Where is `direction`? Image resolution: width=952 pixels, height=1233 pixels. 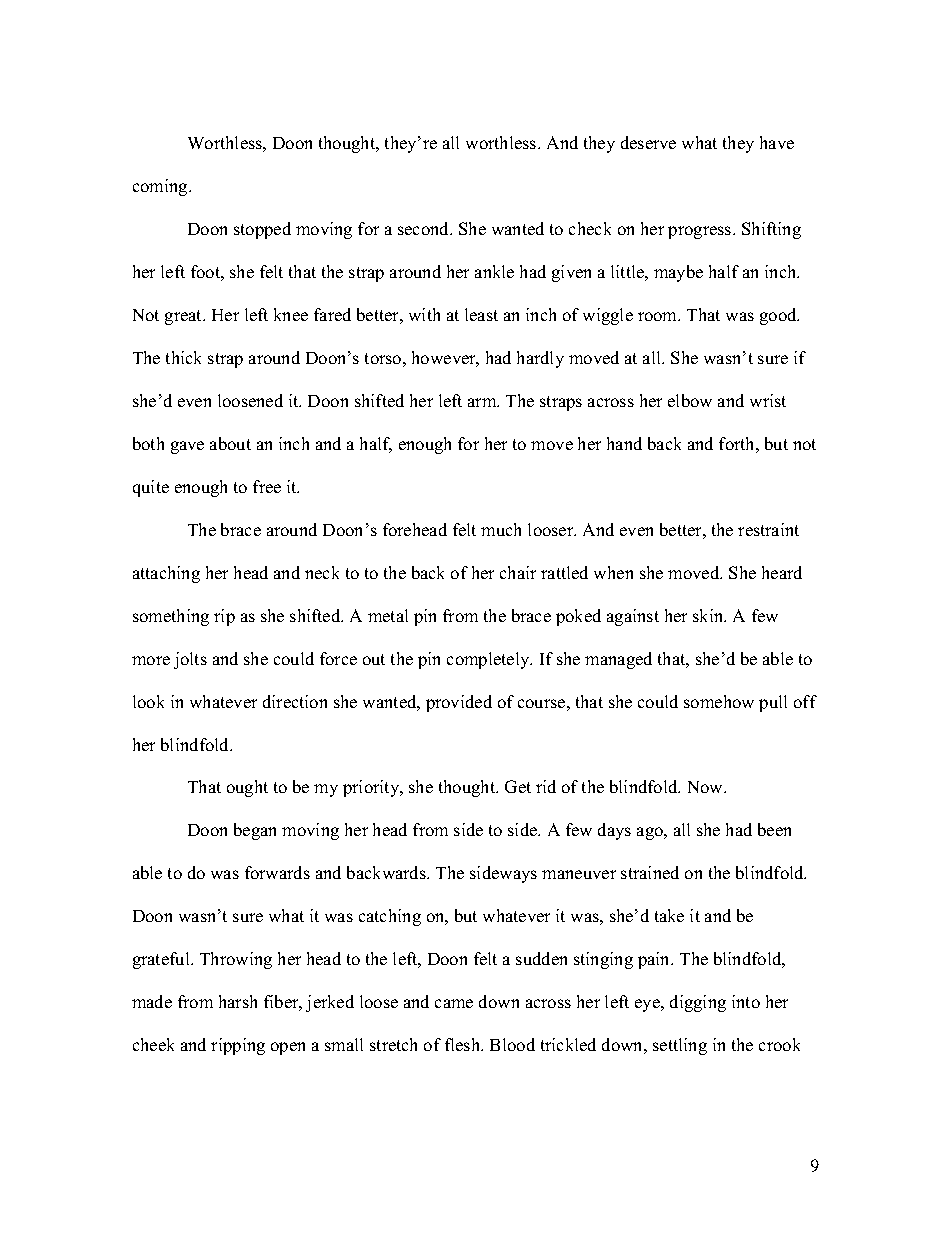
direction is located at coordinates (295, 701).
